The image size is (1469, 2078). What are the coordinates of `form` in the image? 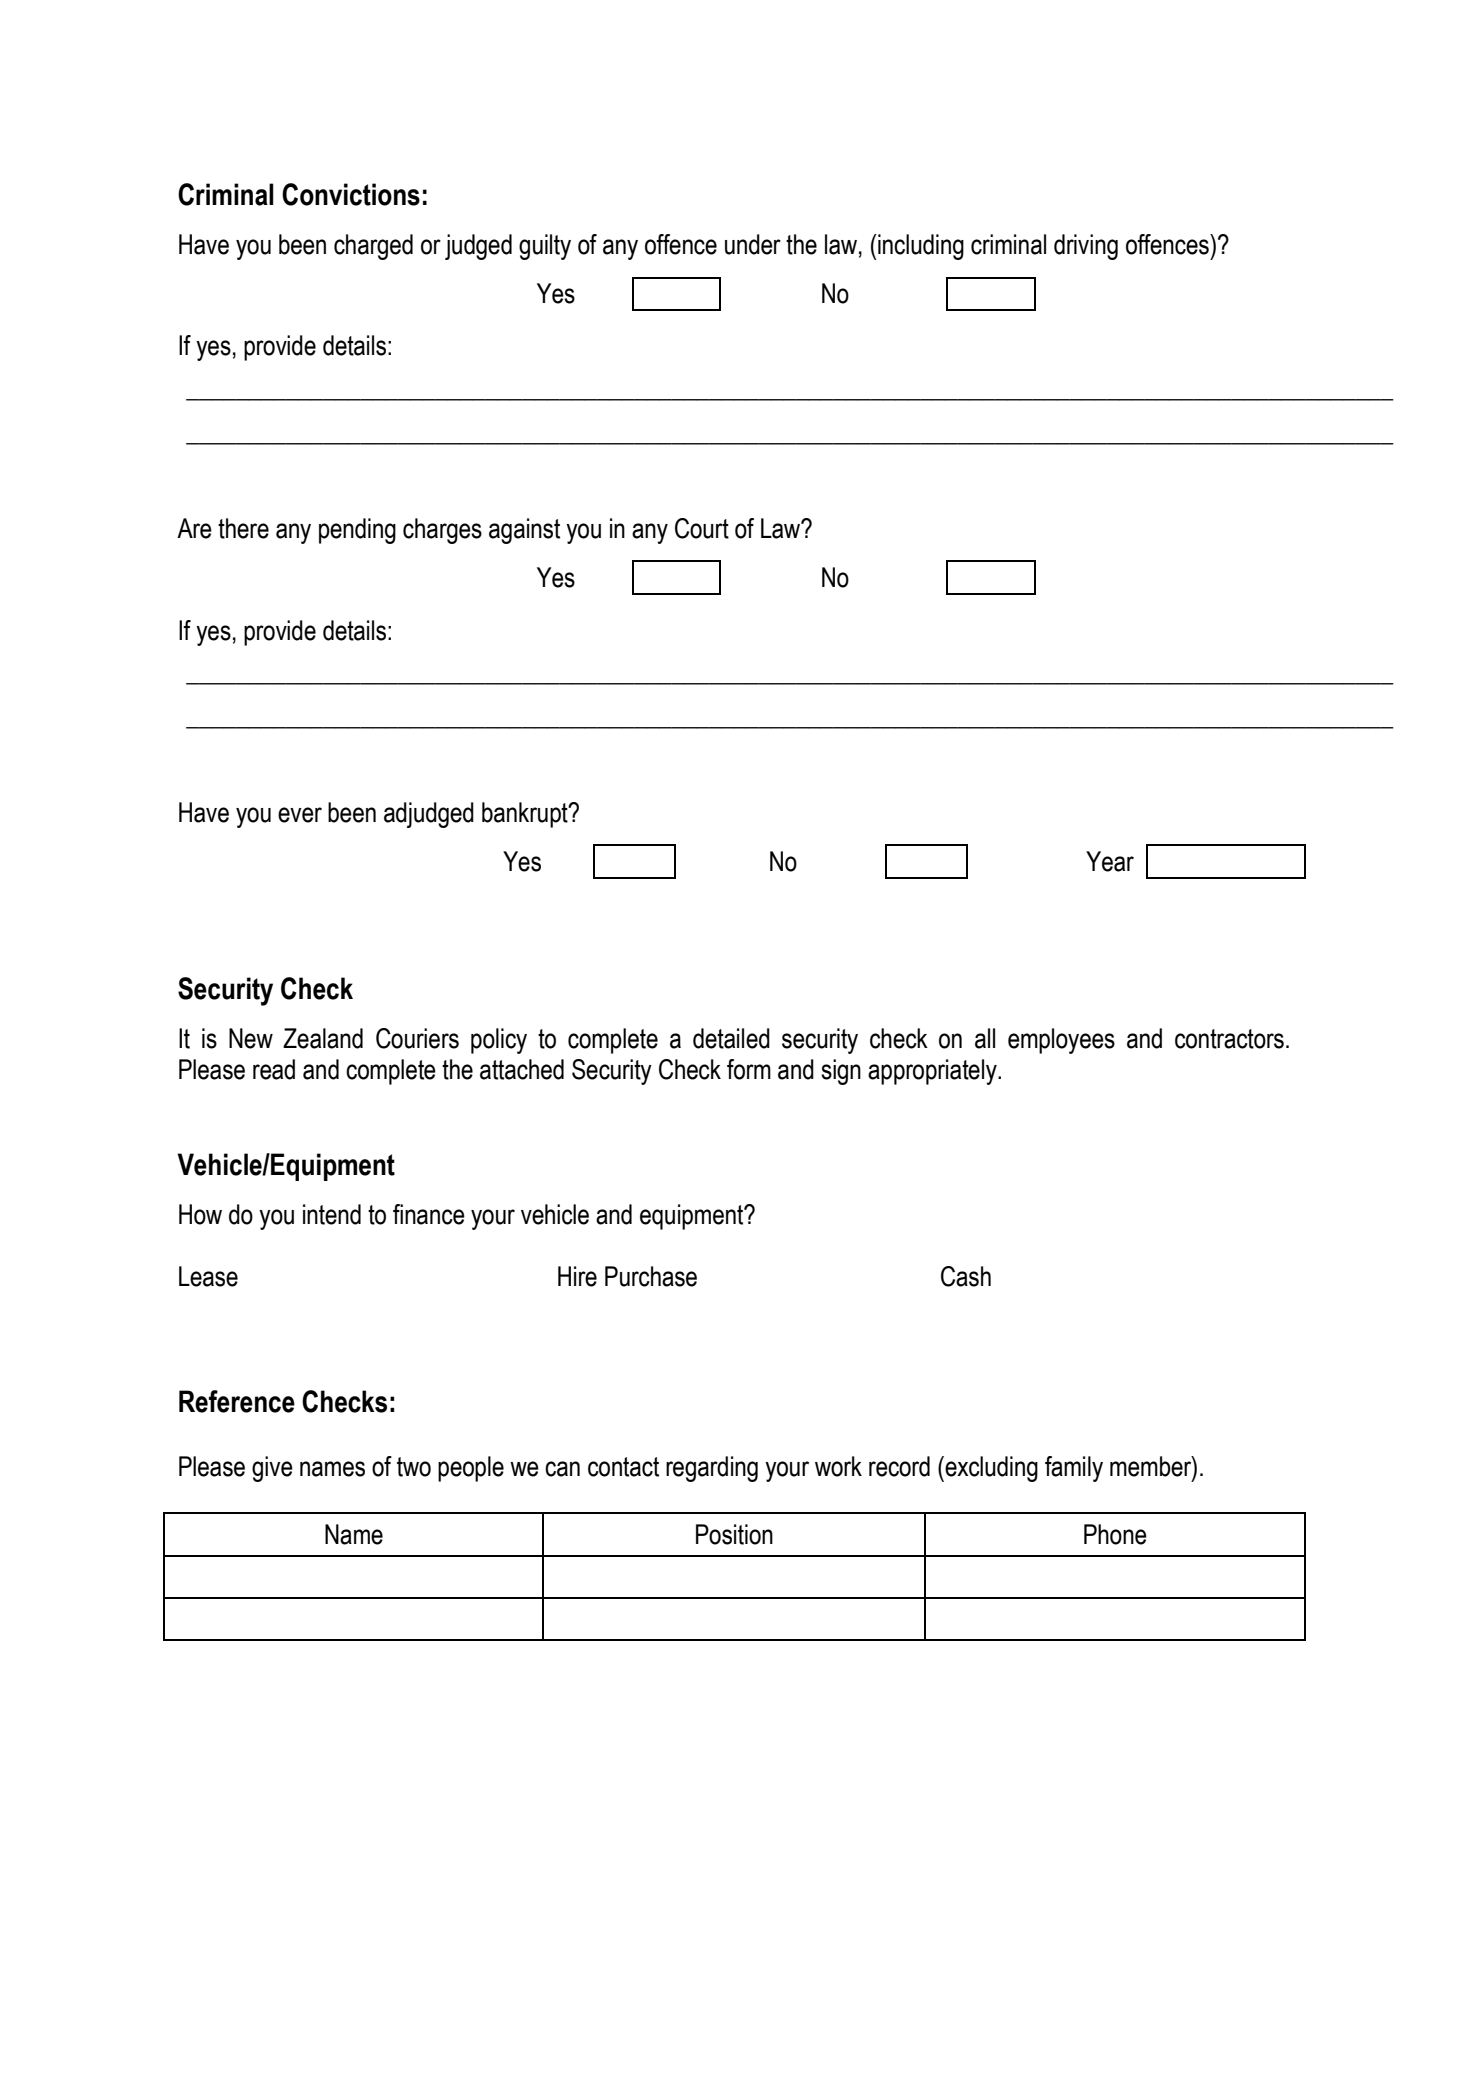 It's located at (749, 1069).
